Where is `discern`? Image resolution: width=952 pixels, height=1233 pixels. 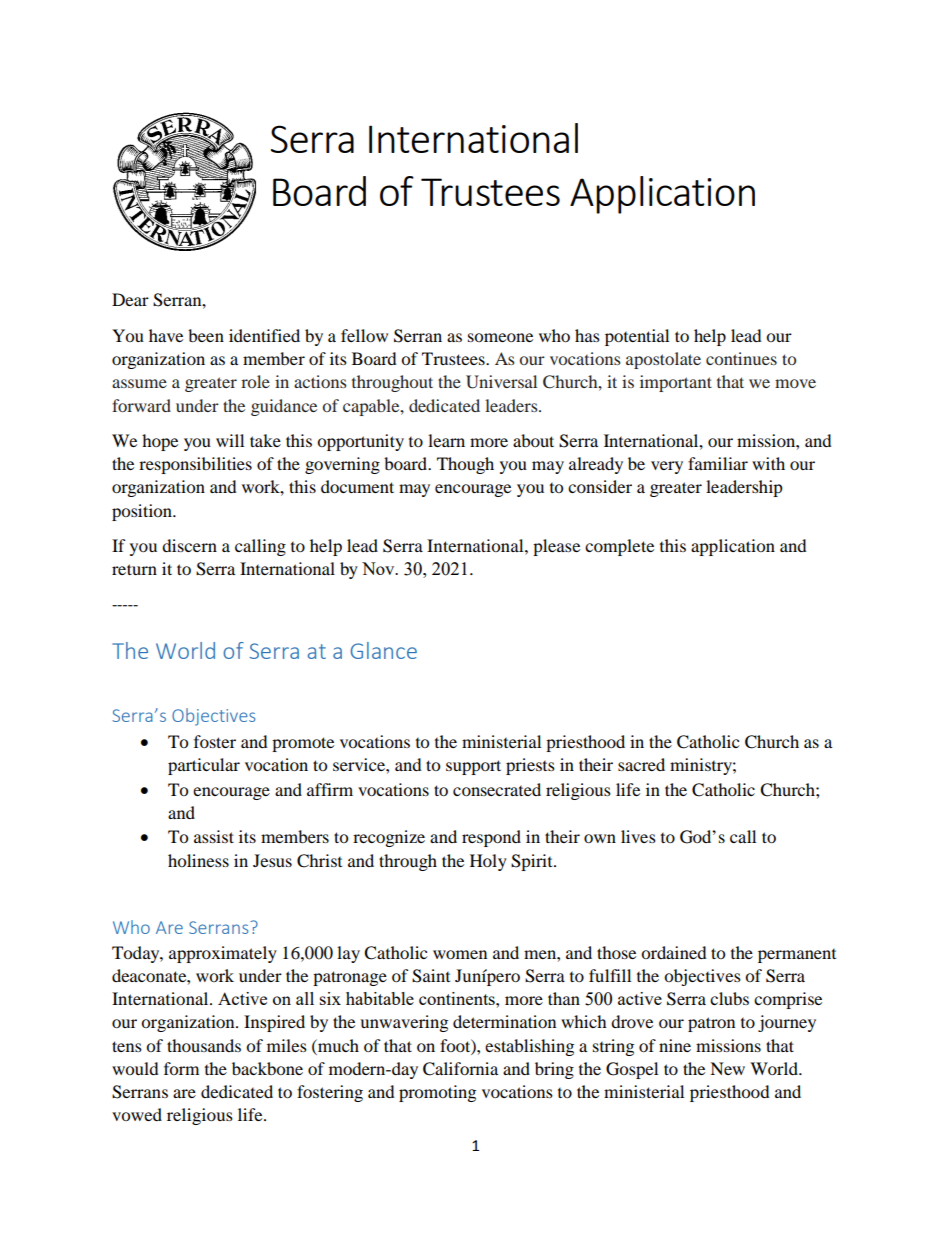
discern is located at coordinates (189, 545).
